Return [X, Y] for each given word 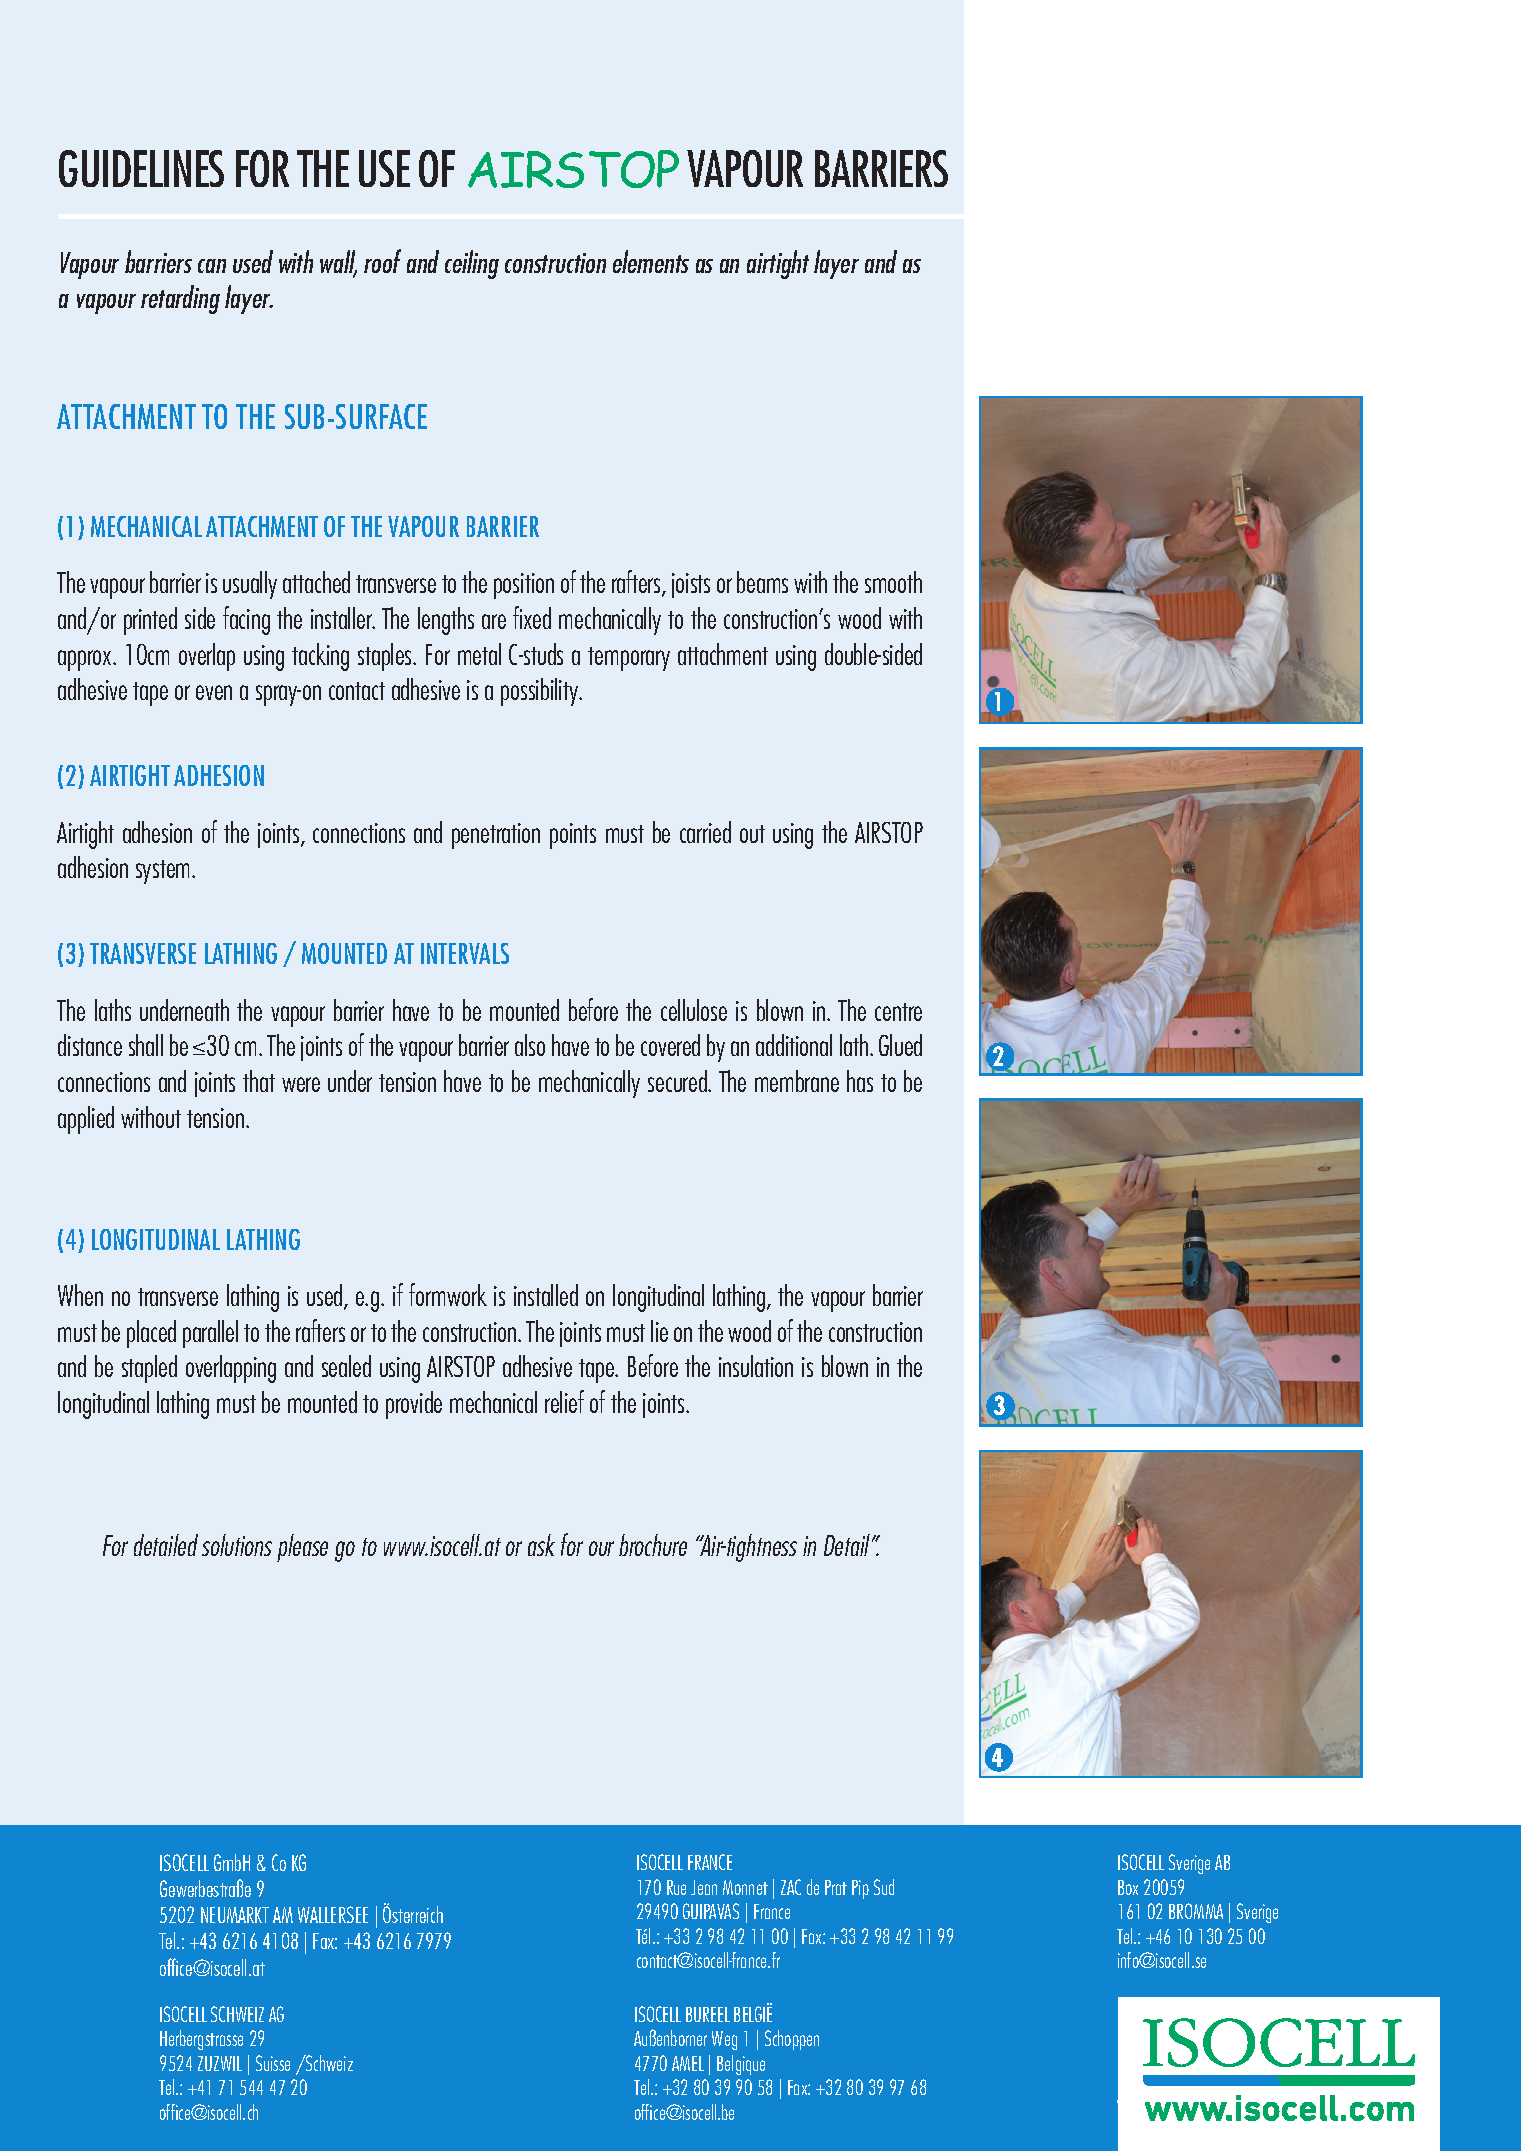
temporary [629, 659]
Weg [724, 2040]
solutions [237, 1545]
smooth [893, 582]
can [212, 266]
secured [678, 1081]
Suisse [273, 2063]
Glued [900, 1045]
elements [651, 261]
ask [541, 1545]
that [259, 1081]
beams [762, 582]
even [214, 692]
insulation [756, 1366]
